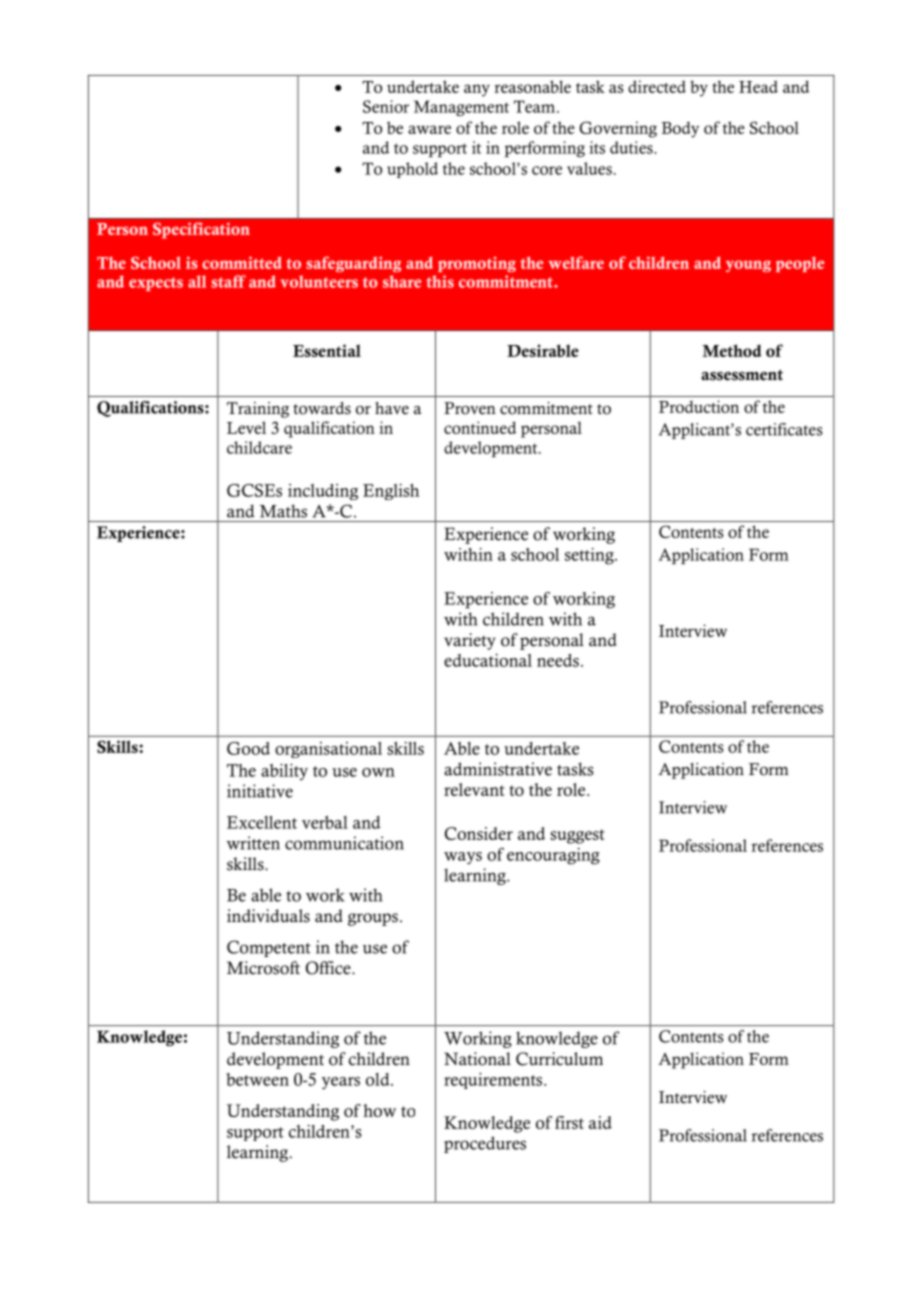 This image has width=924, height=1308. I want to click on suggest, so click(577, 836).
